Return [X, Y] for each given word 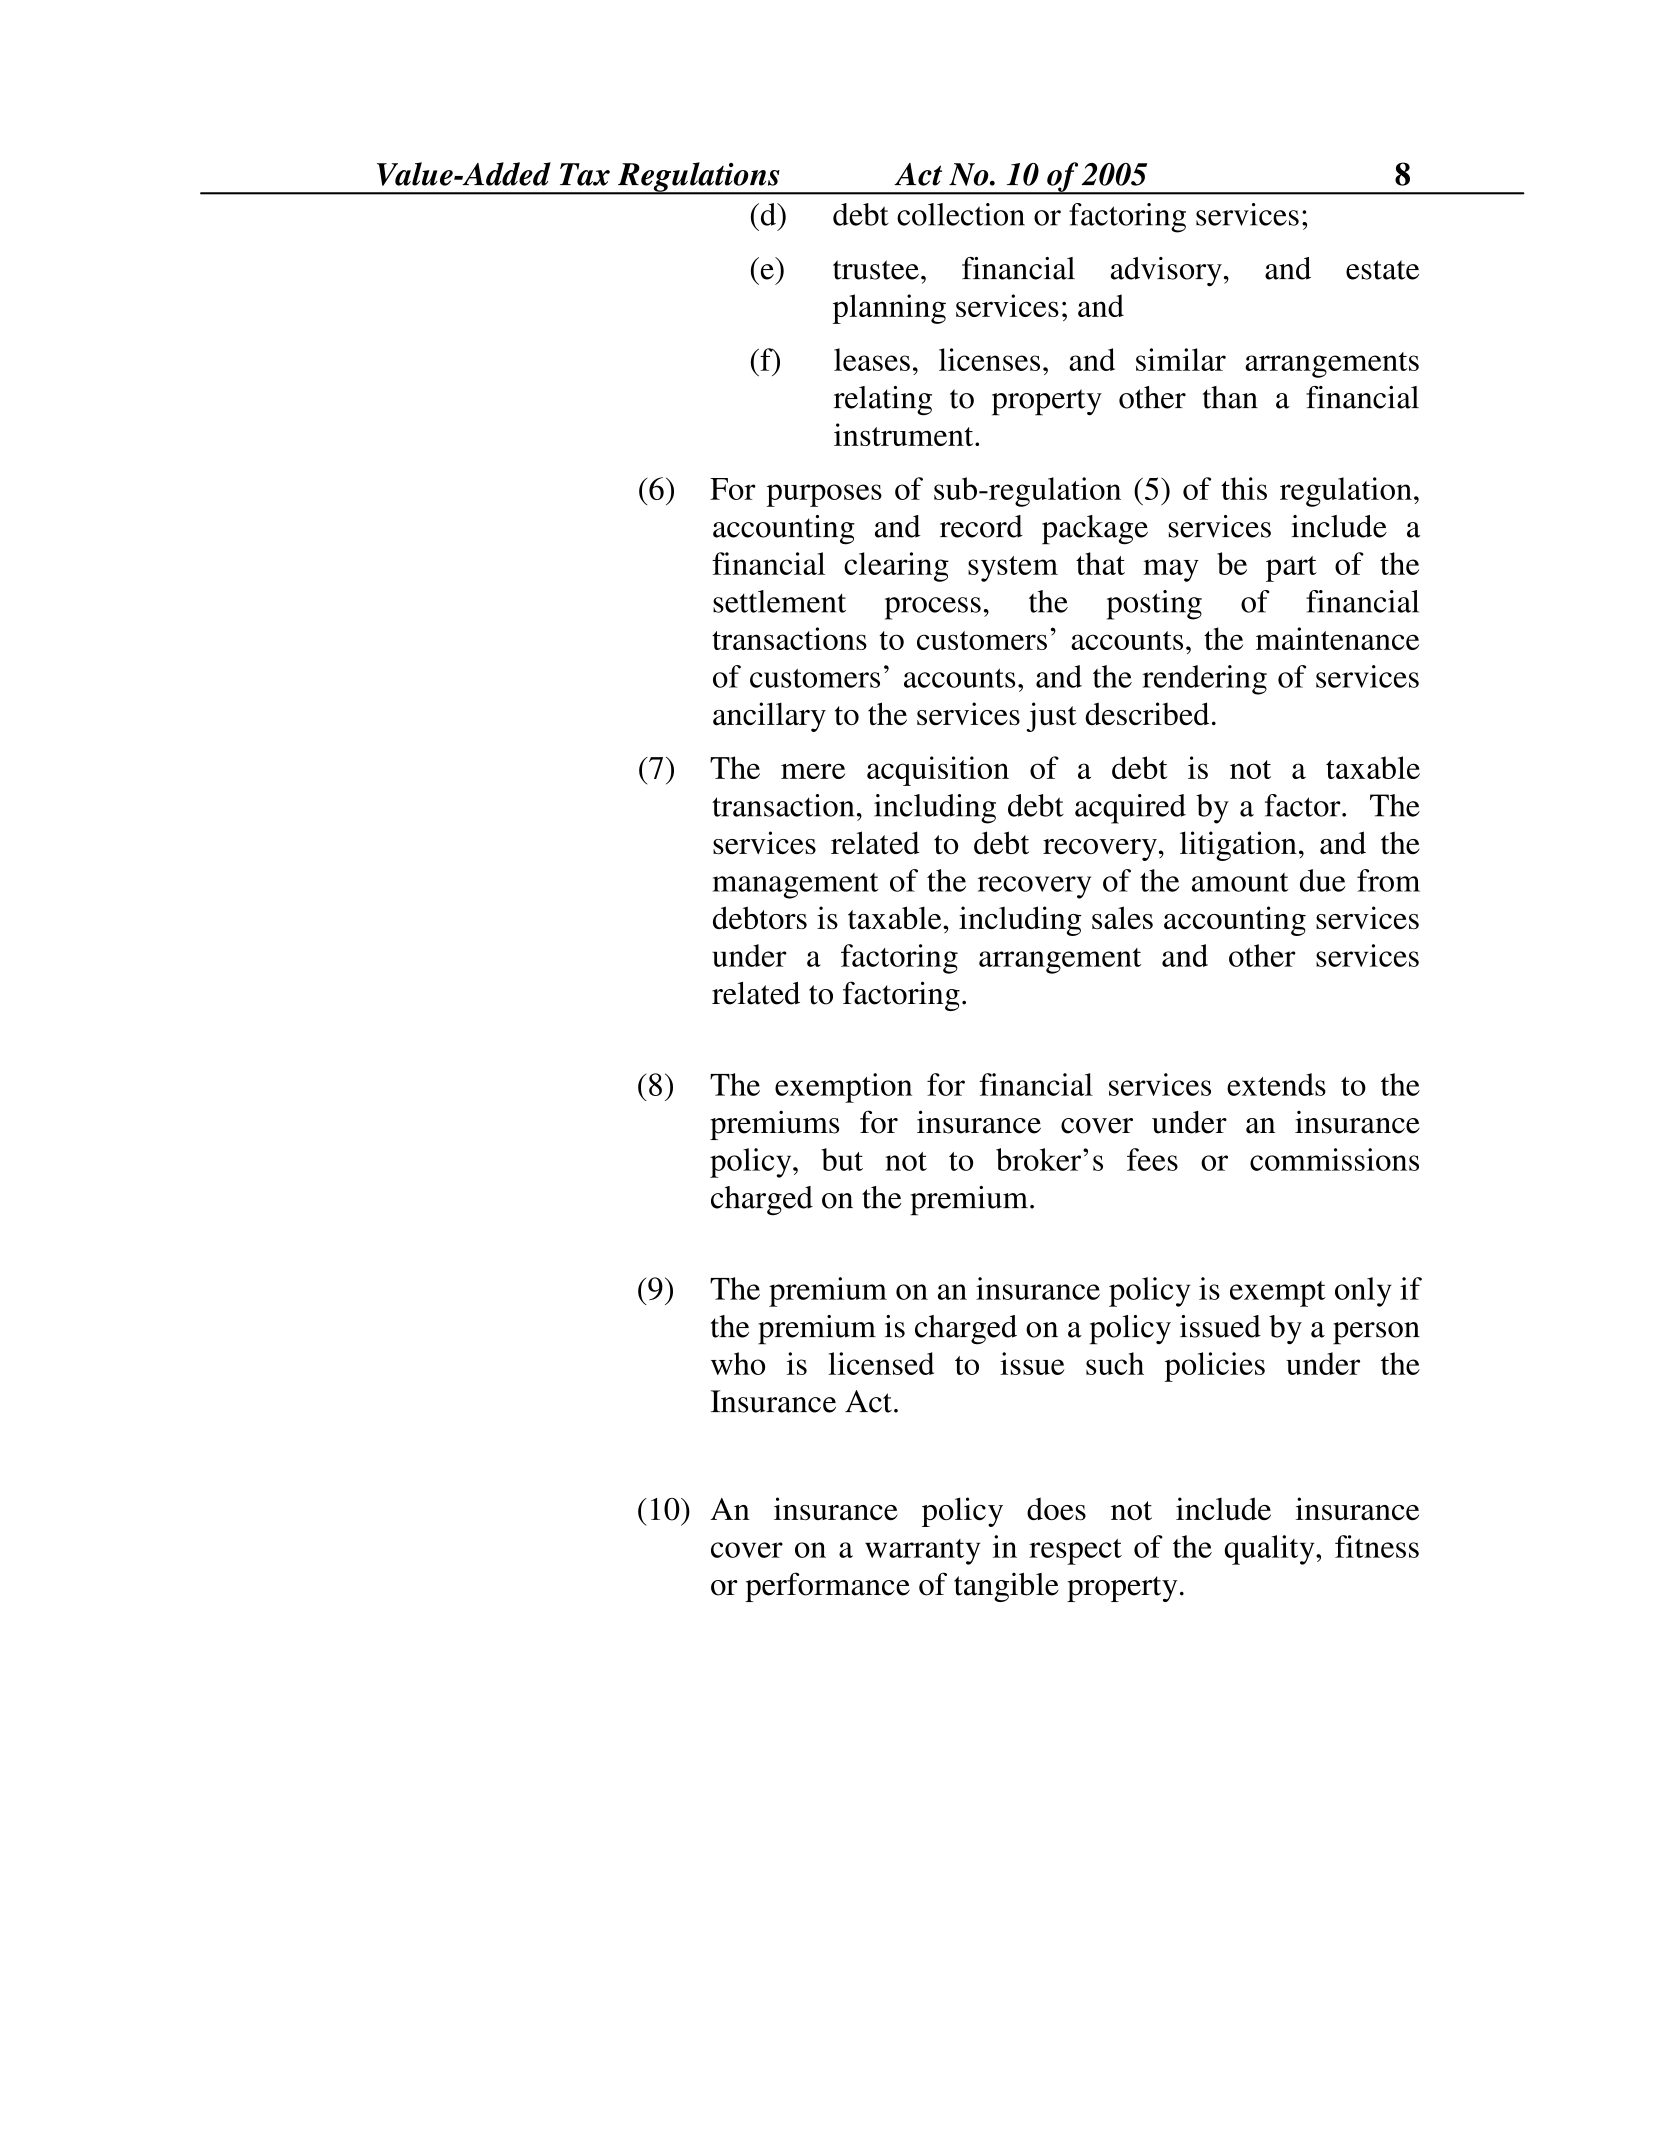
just [1052, 717]
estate [1382, 270]
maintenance [1337, 638]
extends [1276, 1084]
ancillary [769, 717]
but [842, 1159]
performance [827, 1587]
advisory [1166, 272]
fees [1152, 1159]
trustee [876, 270]
